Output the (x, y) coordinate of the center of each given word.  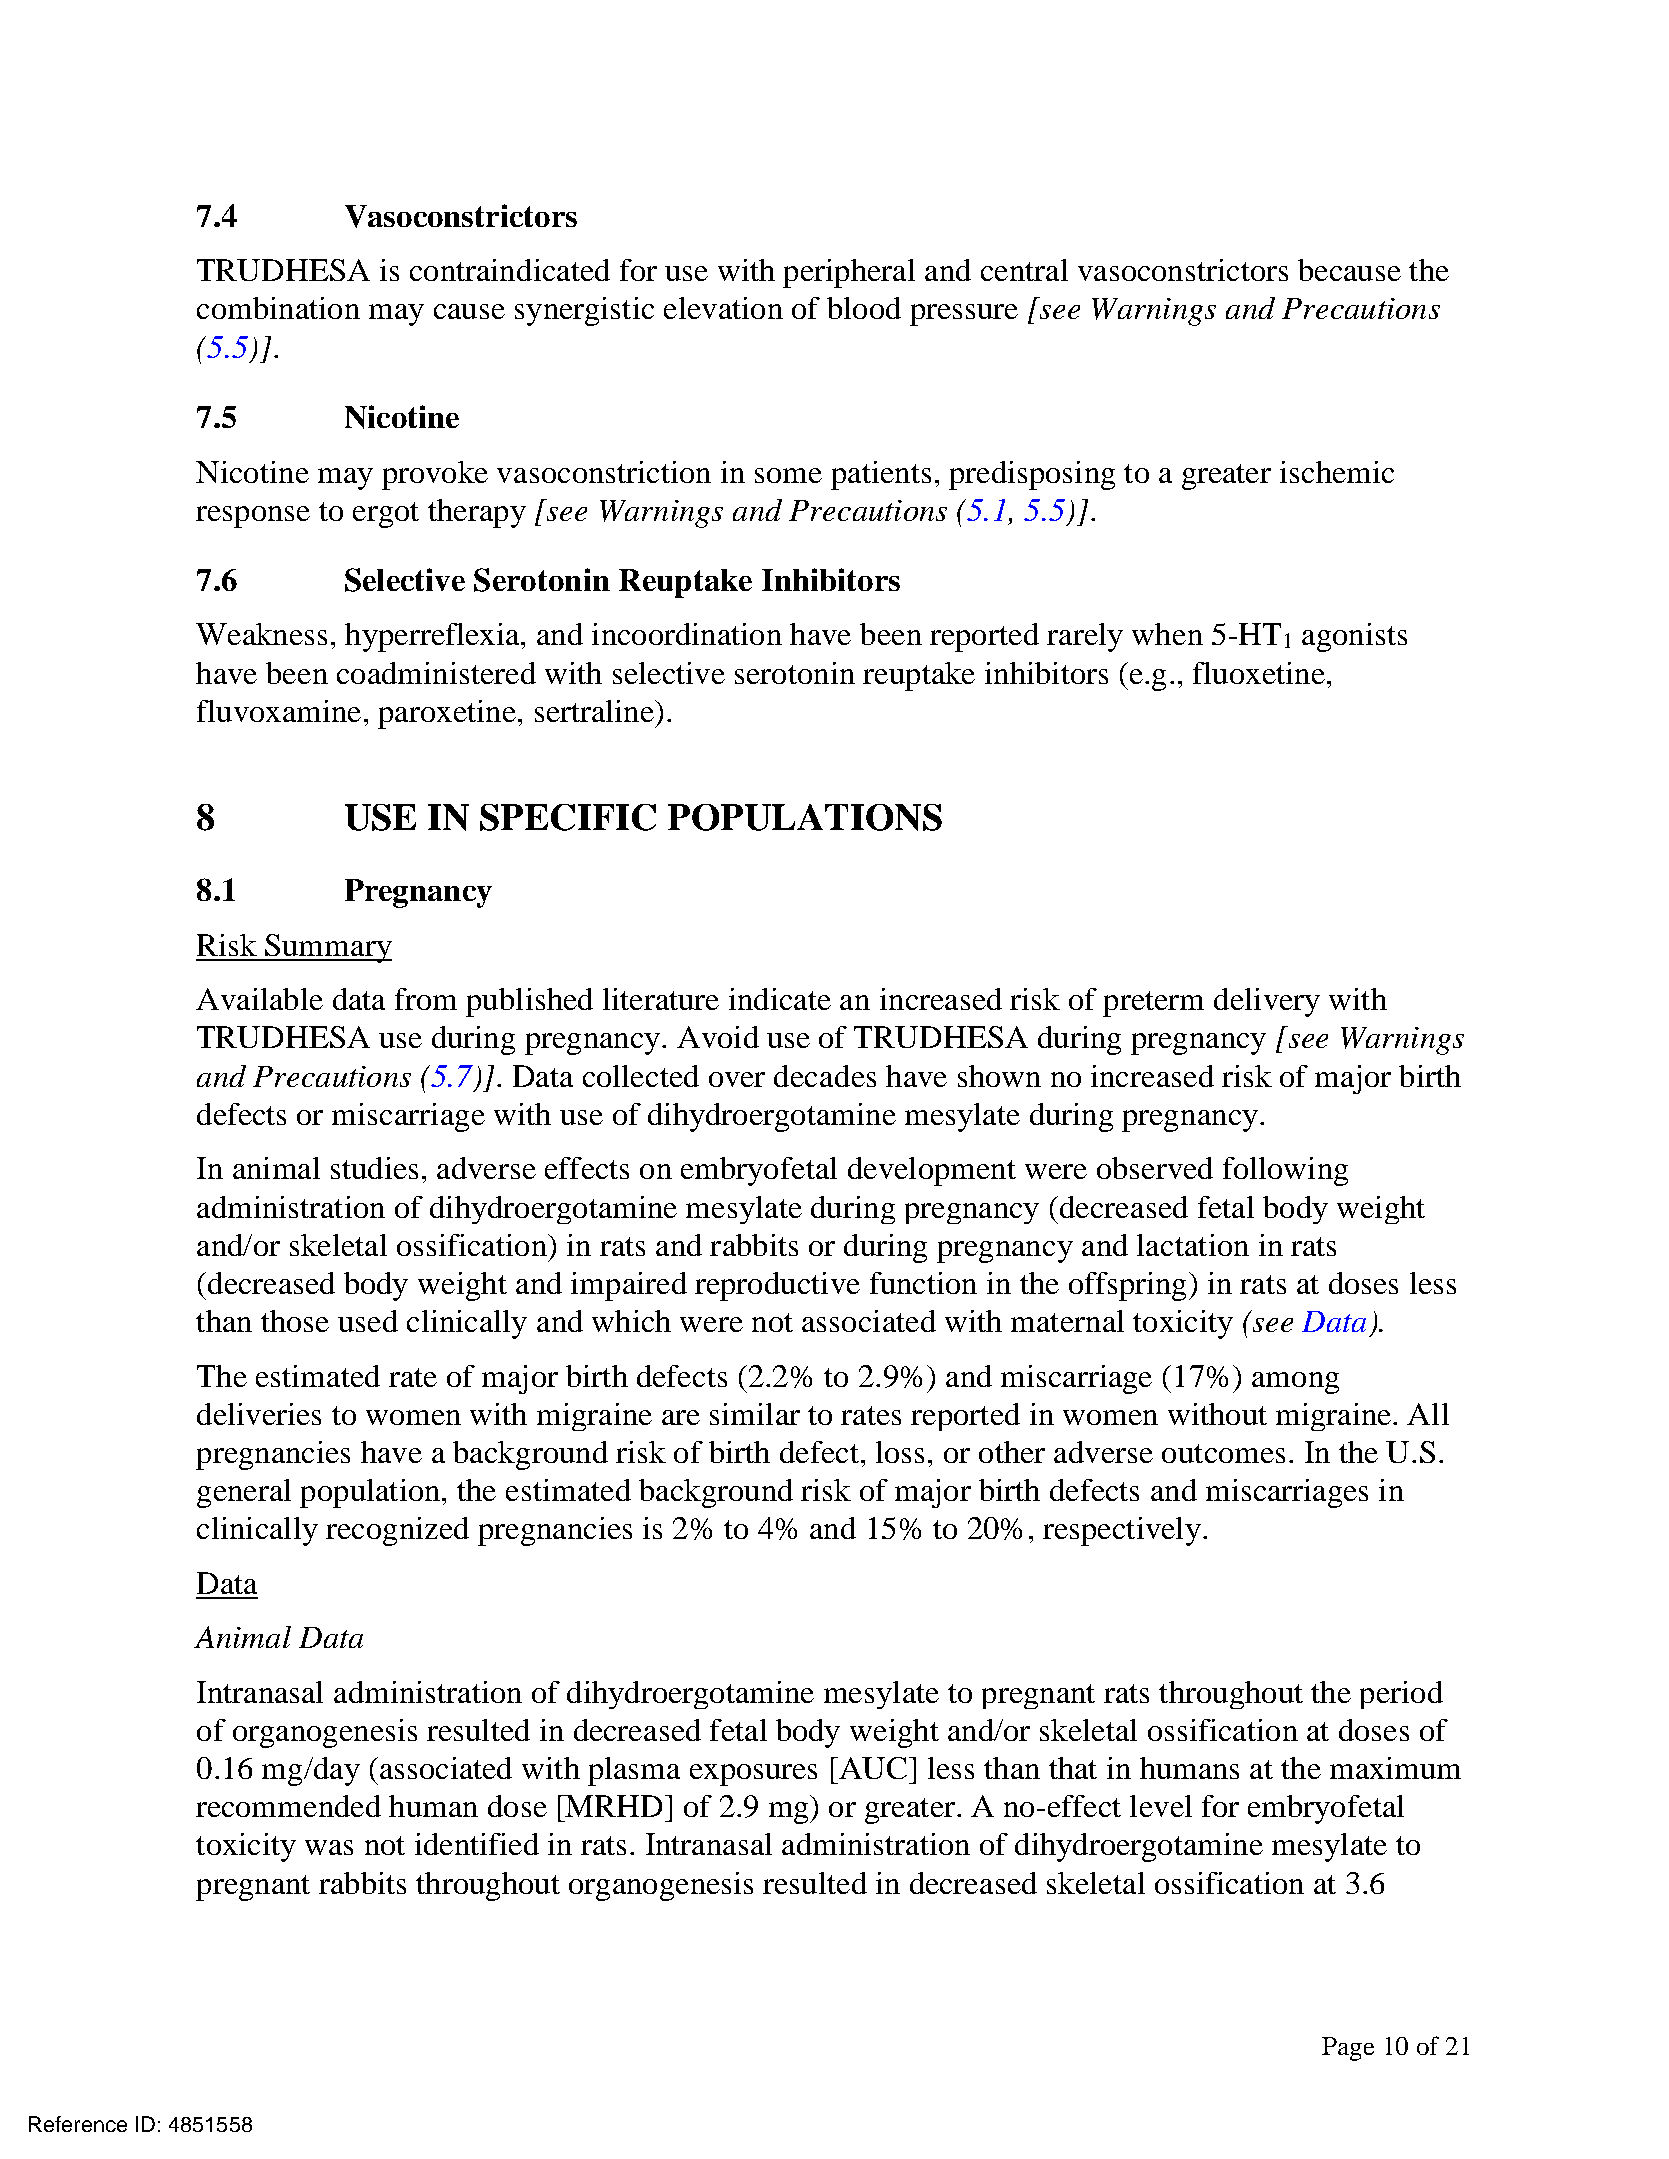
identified (477, 1844)
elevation (723, 308)
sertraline (595, 711)
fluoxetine (1259, 673)
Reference (78, 2124)
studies (374, 1168)
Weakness (261, 634)
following (1285, 1171)
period (1401, 1695)
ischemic (1337, 472)
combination (278, 308)
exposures (753, 1775)
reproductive (777, 1286)
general (244, 1493)
